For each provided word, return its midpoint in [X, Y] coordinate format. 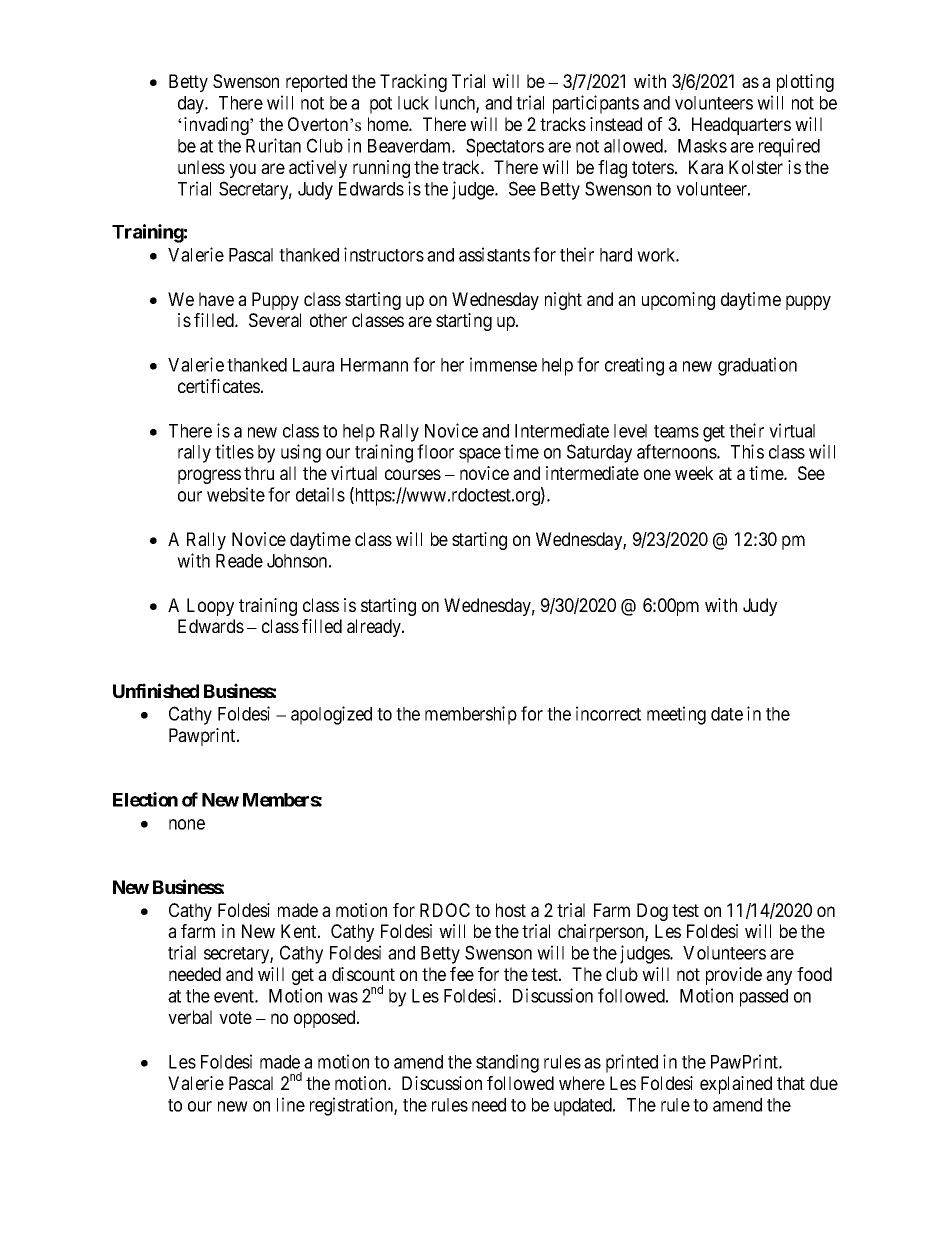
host [511, 910]
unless [201, 167]
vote [235, 1017]
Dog [652, 912]
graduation [757, 366]
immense [503, 364]
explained [736, 1085]
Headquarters [741, 126]
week [694, 473]
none [187, 824]
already [375, 628]
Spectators [505, 147]
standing [507, 1063]
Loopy [210, 607]
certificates [219, 386]
